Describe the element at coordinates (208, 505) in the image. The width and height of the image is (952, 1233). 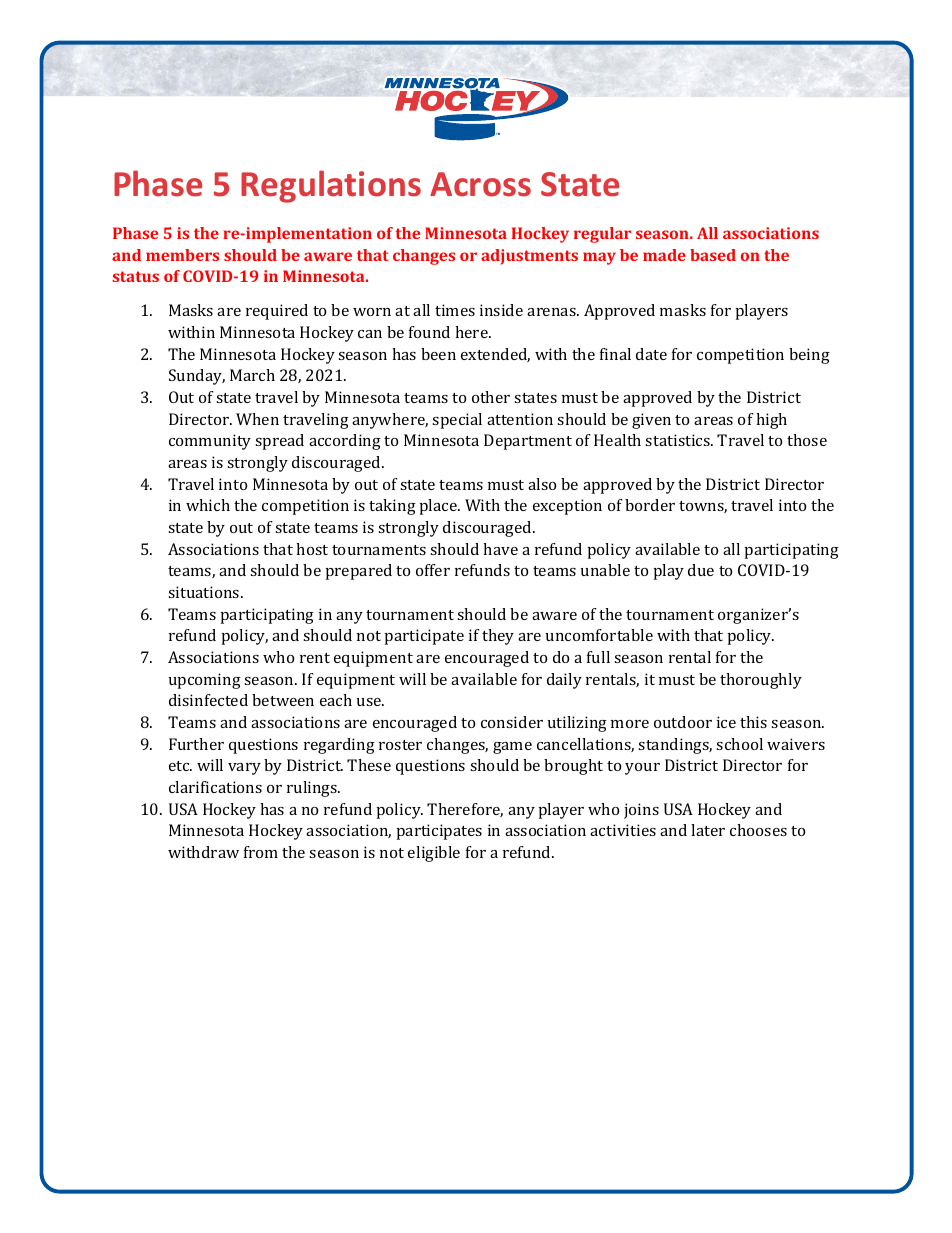
I see `which` at that location.
